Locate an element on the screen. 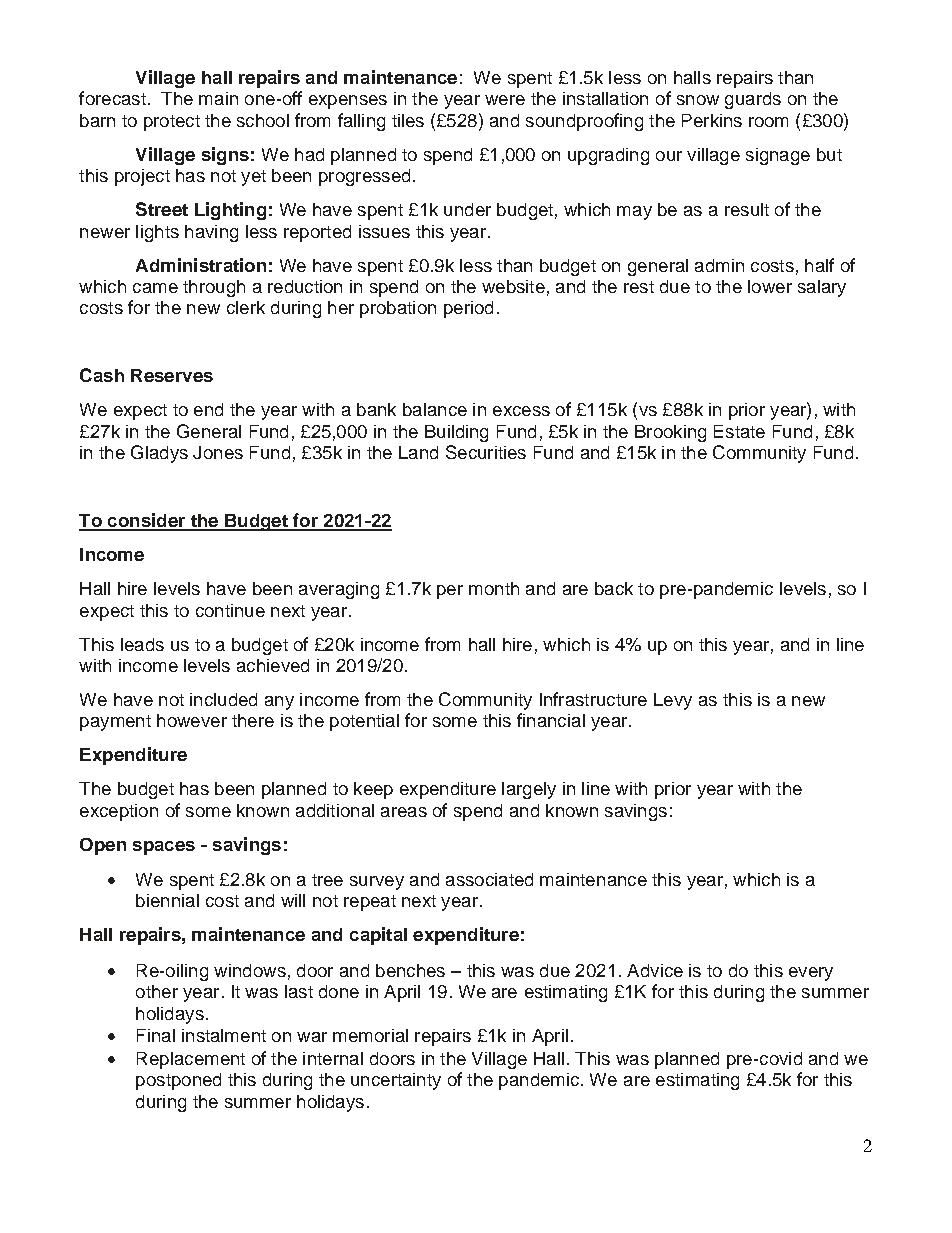 The width and height of the screenshot is (952, 1233). Replacement is located at coordinates (191, 1060).
